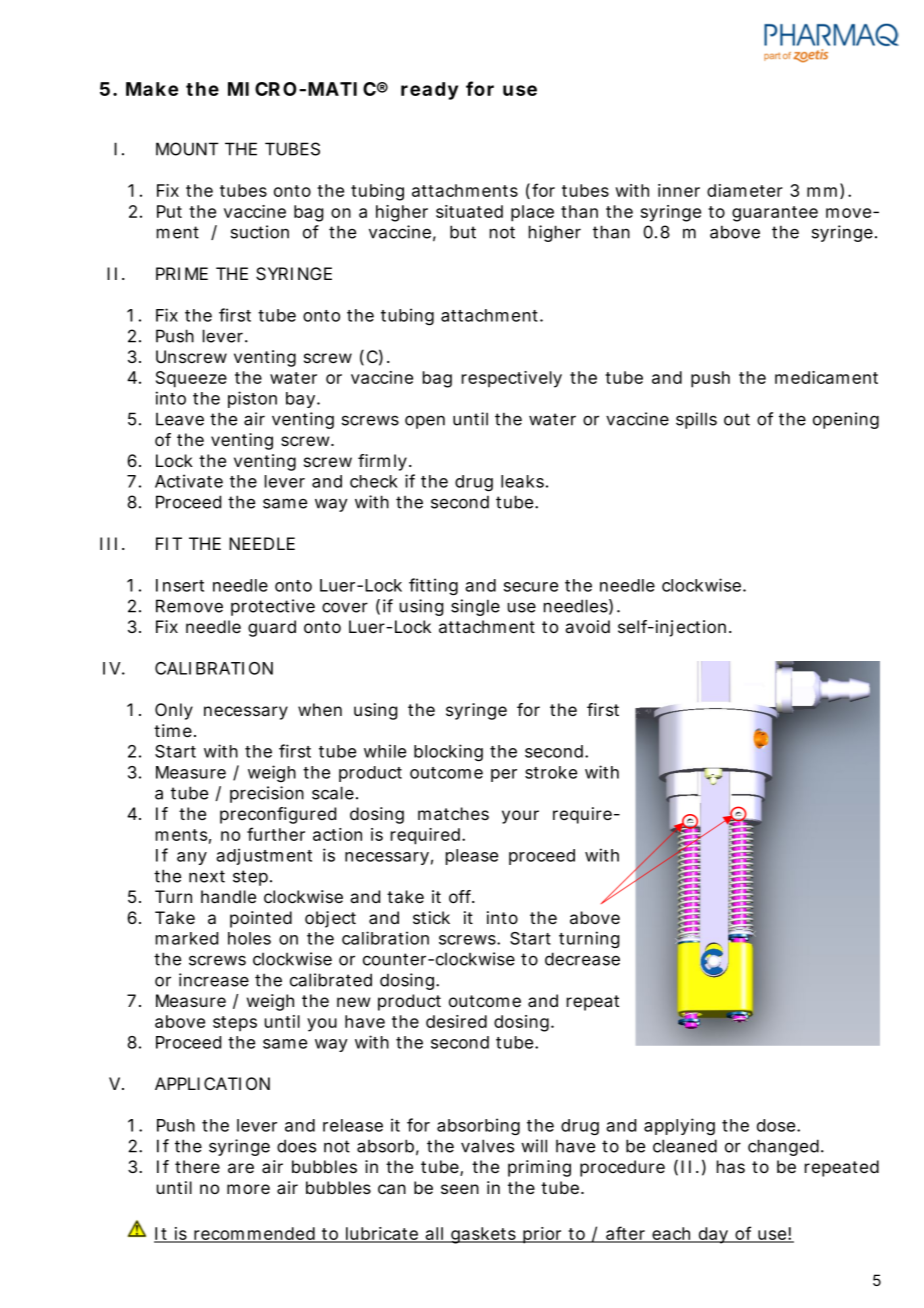 The image size is (924, 1308). I want to click on MOUNT, so click(187, 149).
